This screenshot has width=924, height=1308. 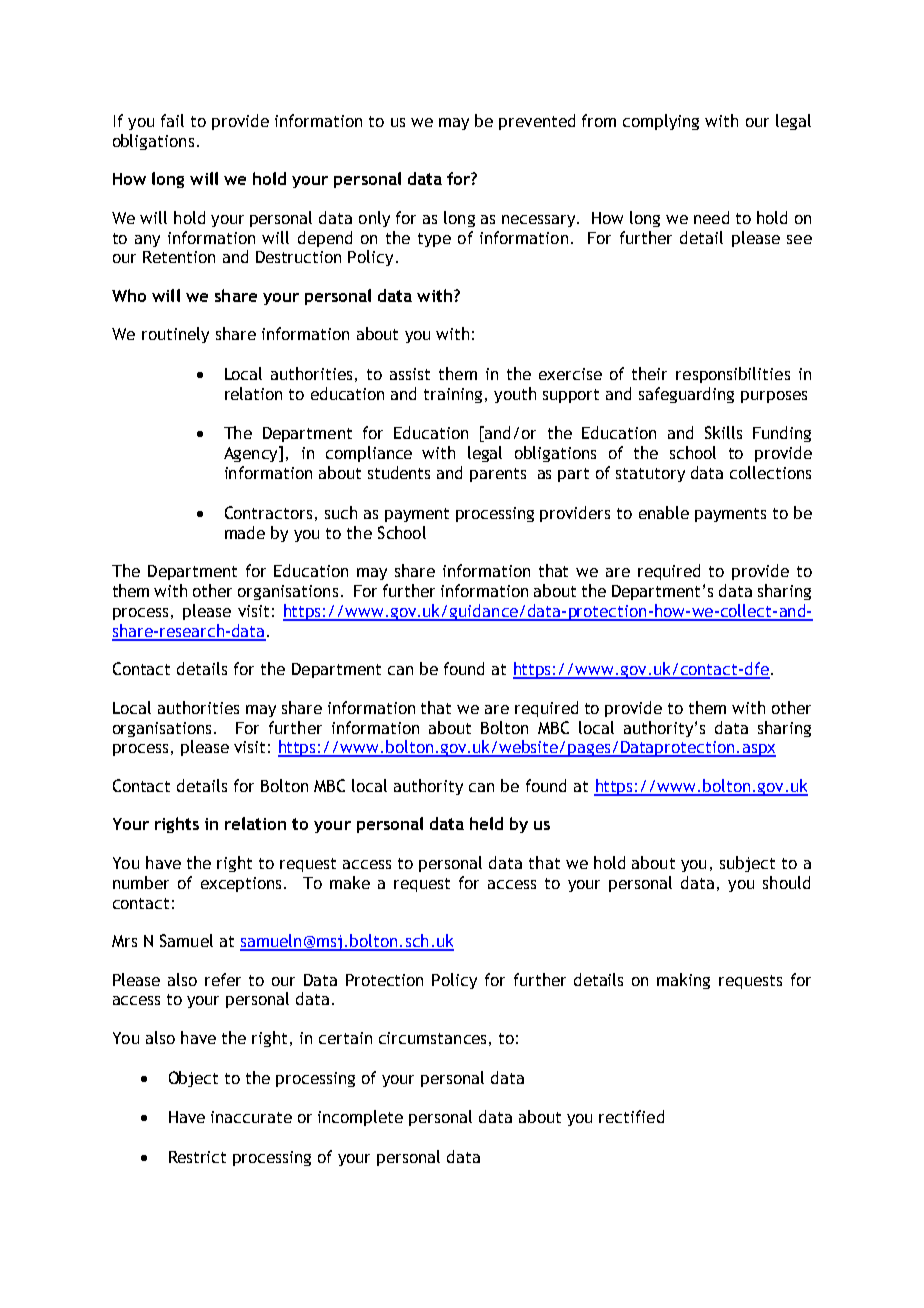 What do you see at coordinates (537, 122) in the screenshot?
I see `prevented` at bounding box center [537, 122].
